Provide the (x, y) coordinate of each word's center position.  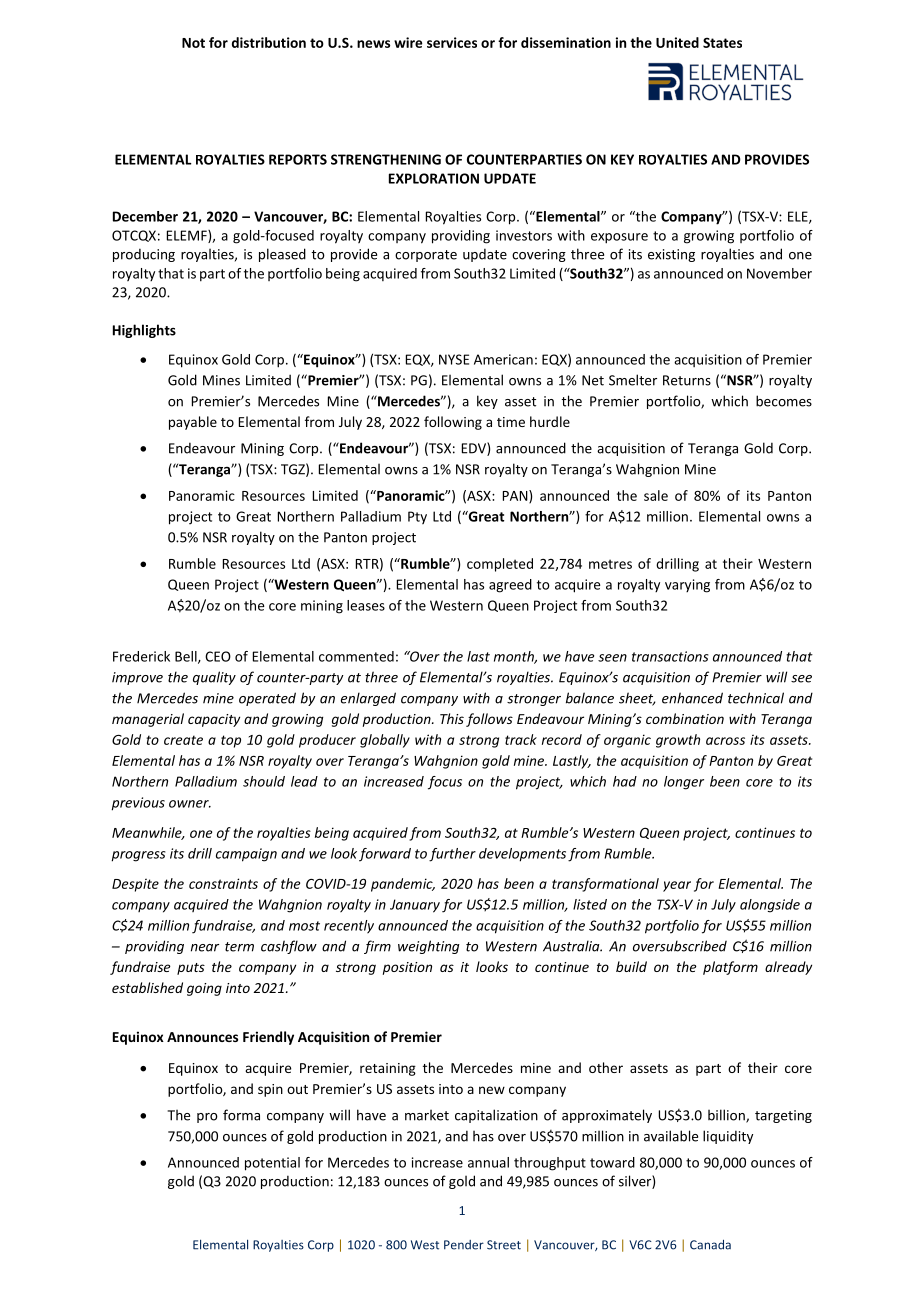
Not (193, 43)
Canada (710, 1245)
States (722, 42)
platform (730, 968)
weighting (429, 947)
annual (488, 1162)
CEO (218, 656)
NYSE (454, 359)
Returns (687, 380)
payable (193, 423)
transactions (670, 656)
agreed (510, 586)
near (205, 948)
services (452, 42)
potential (272, 1164)
